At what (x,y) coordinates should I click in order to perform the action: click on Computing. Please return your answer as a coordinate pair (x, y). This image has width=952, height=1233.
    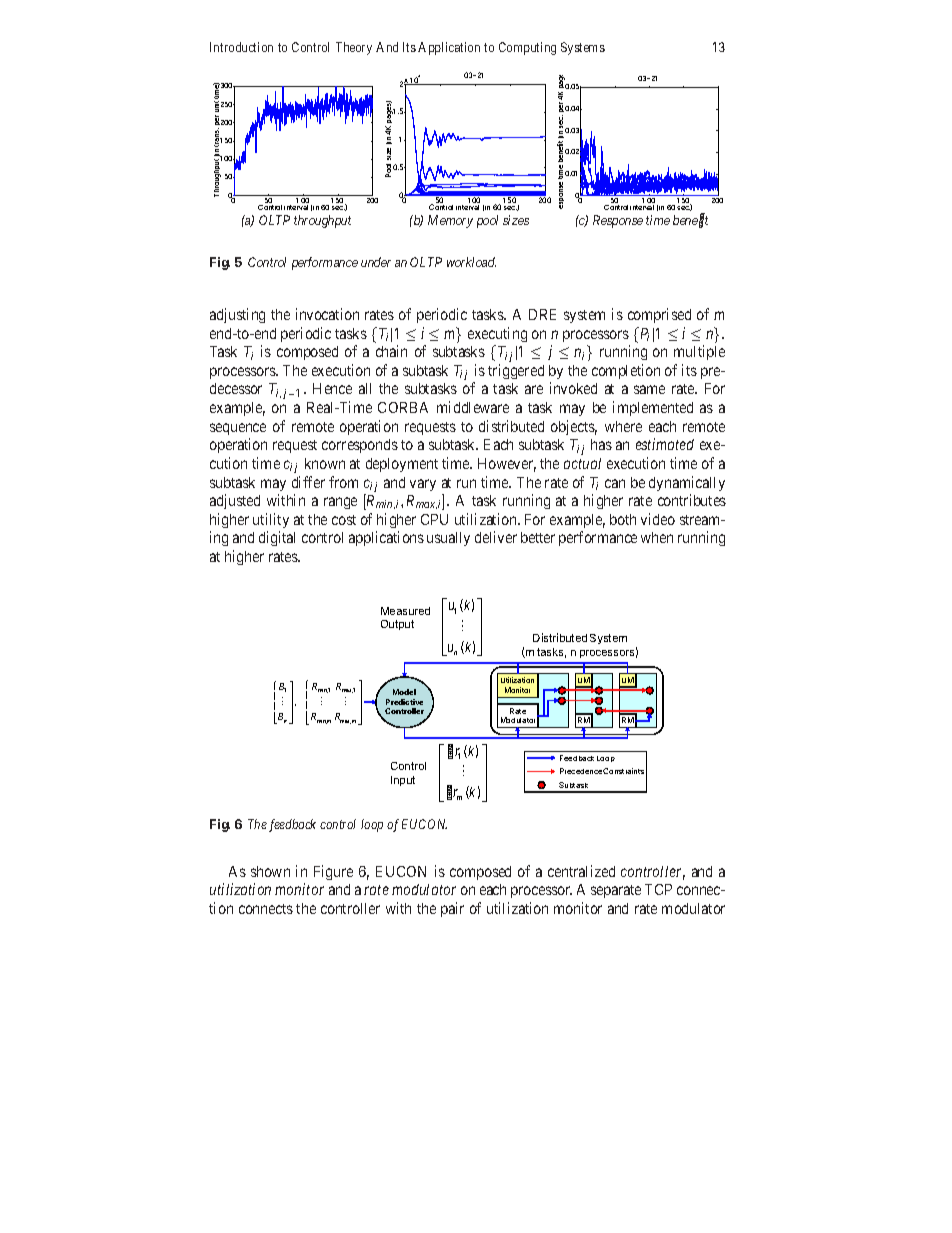
    Looking at the image, I should click on (527, 48).
